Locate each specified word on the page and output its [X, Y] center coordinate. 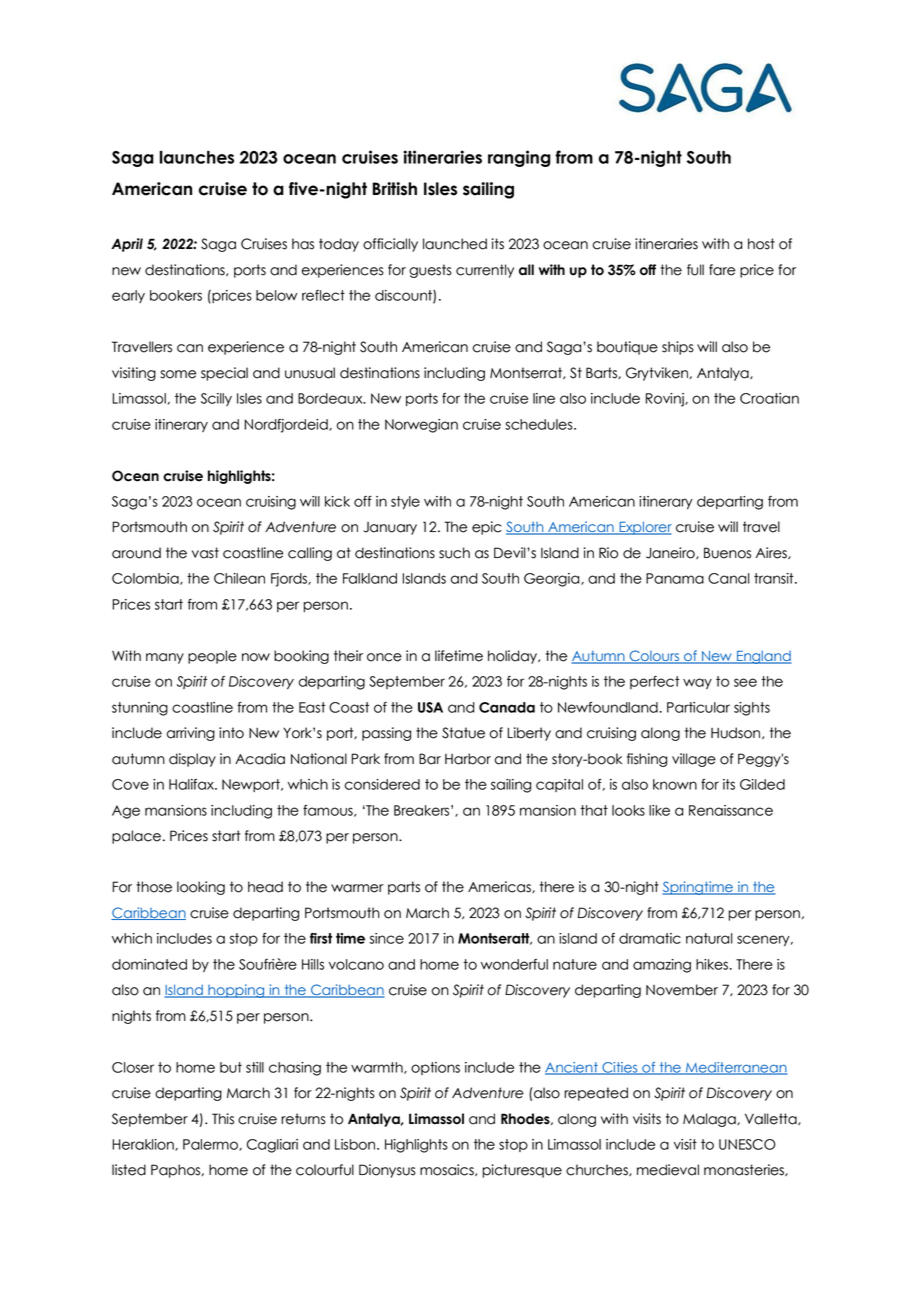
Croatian [769, 398]
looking [201, 888]
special [224, 374]
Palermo [211, 1145]
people [212, 657]
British [395, 189]
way [697, 683]
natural [709, 938]
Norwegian [421, 426]
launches [197, 157]
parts [404, 888]
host [761, 244]
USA [430, 707]
